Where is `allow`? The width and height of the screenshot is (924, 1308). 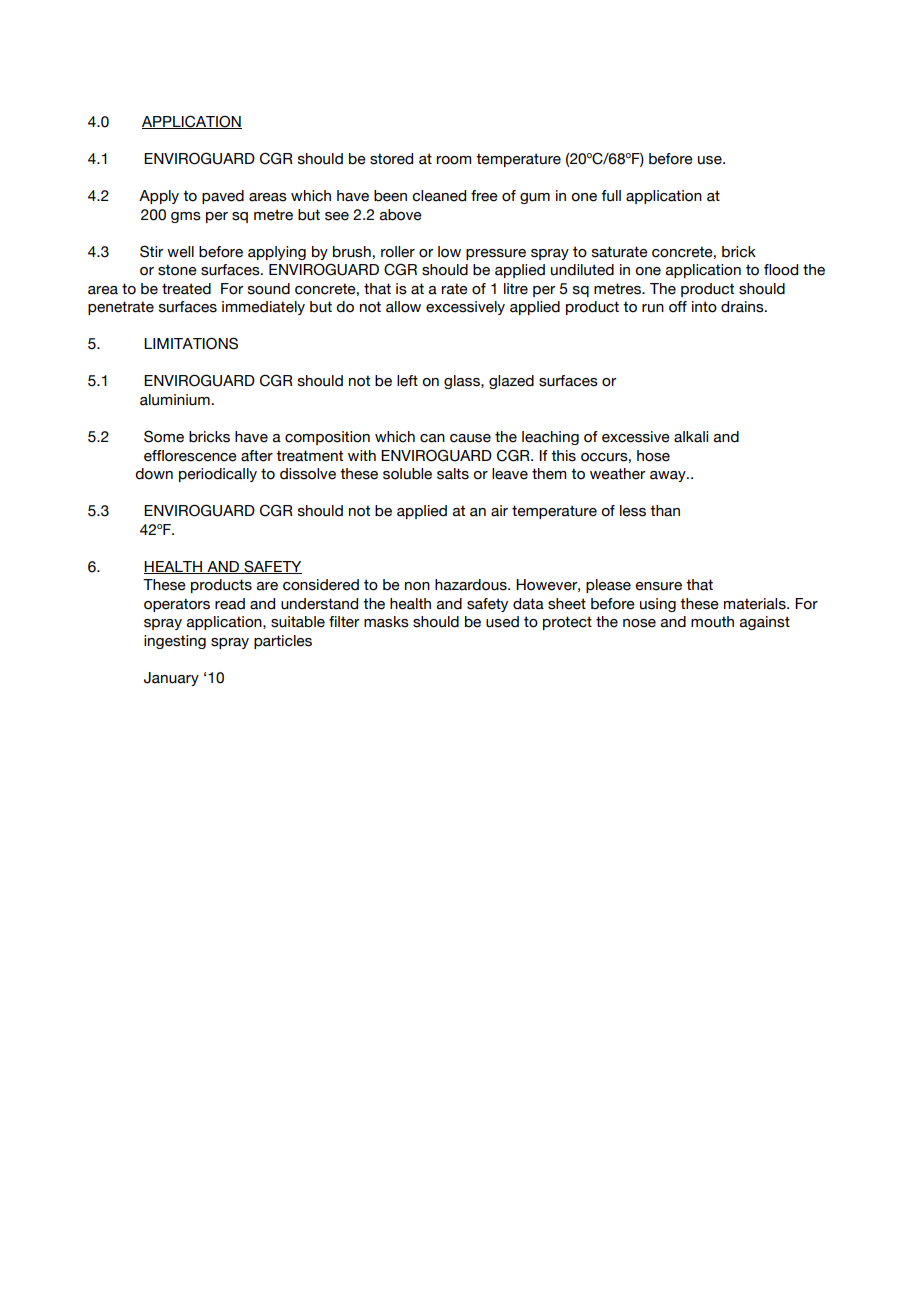 allow is located at coordinates (403, 307).
